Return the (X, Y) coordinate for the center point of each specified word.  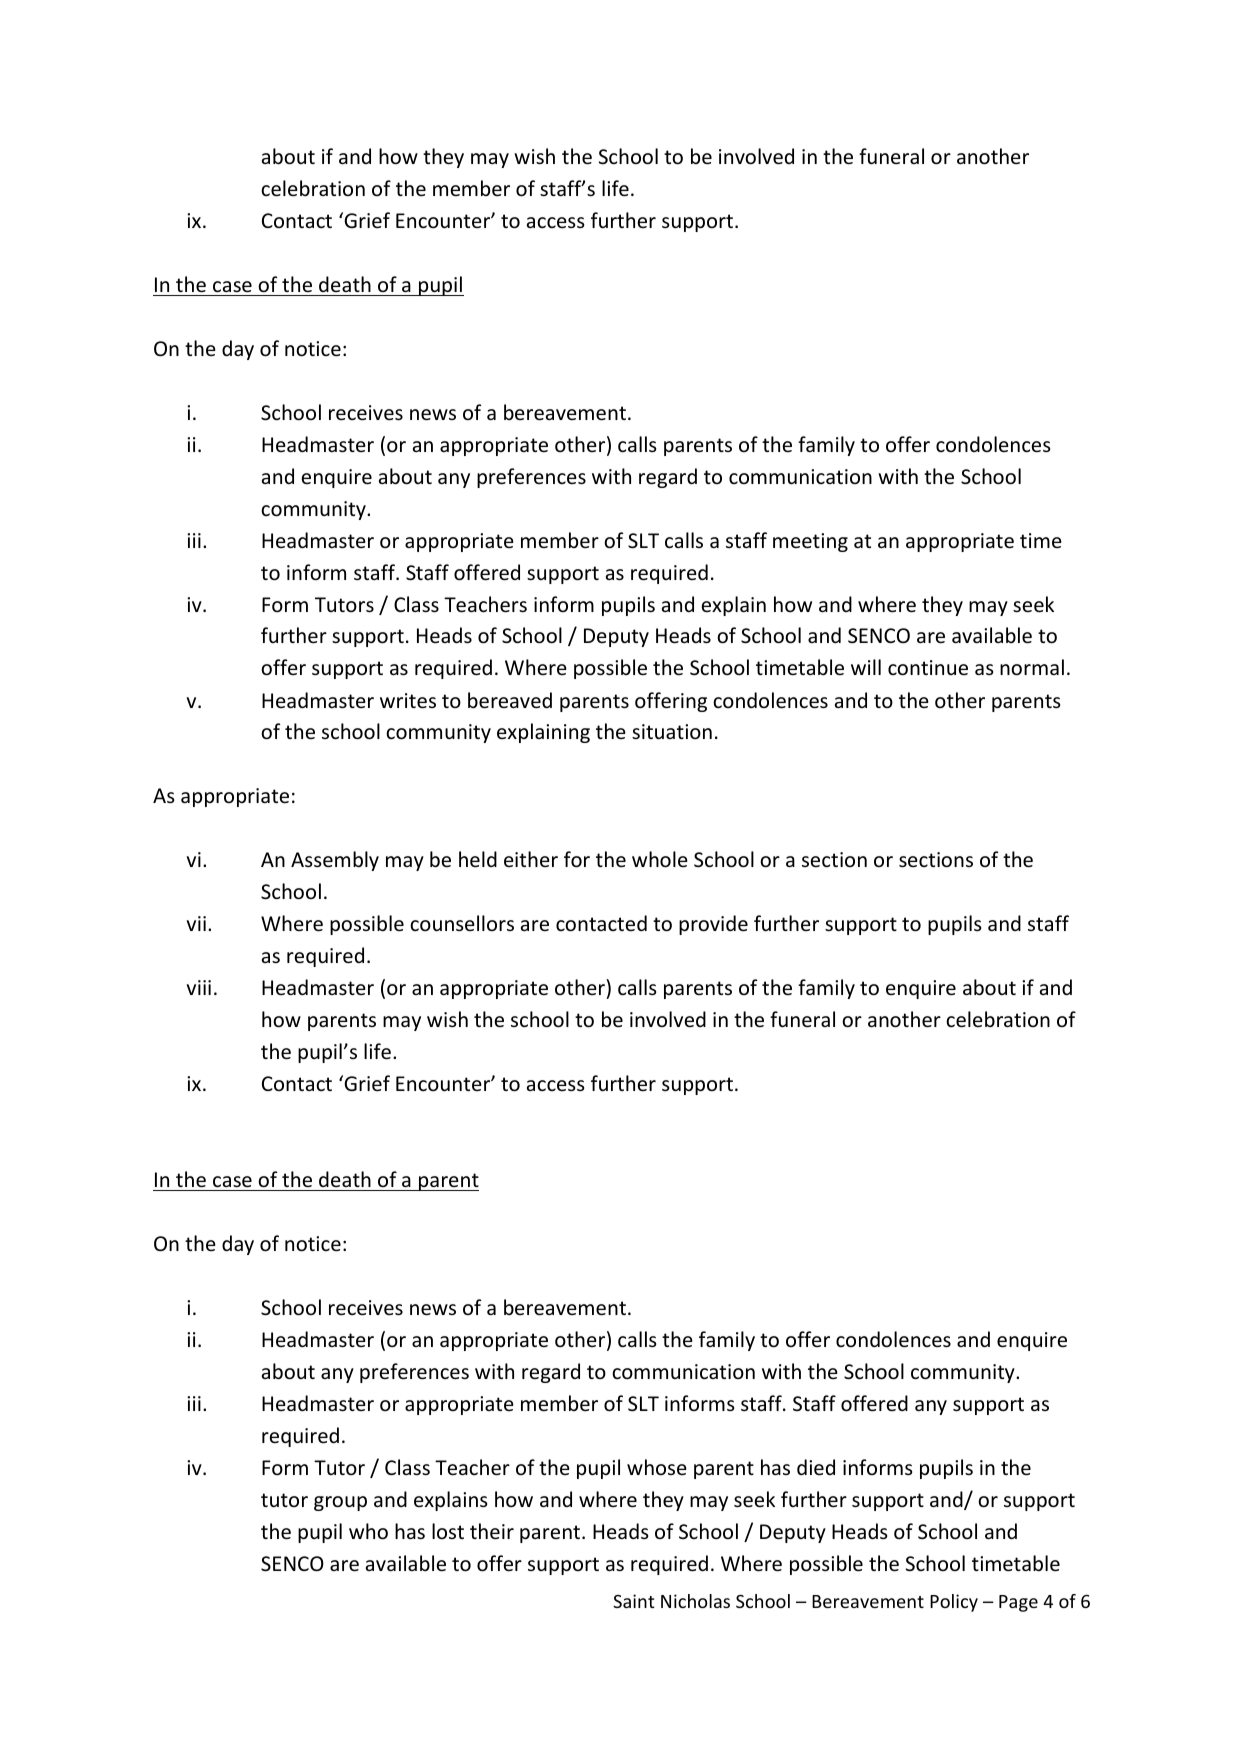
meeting (810, 542)
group (340, 1503)
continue (928, 668)
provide (713, 925)
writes (408, 701)
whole (660, 859)
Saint (633, 1601)
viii (198, 987)
